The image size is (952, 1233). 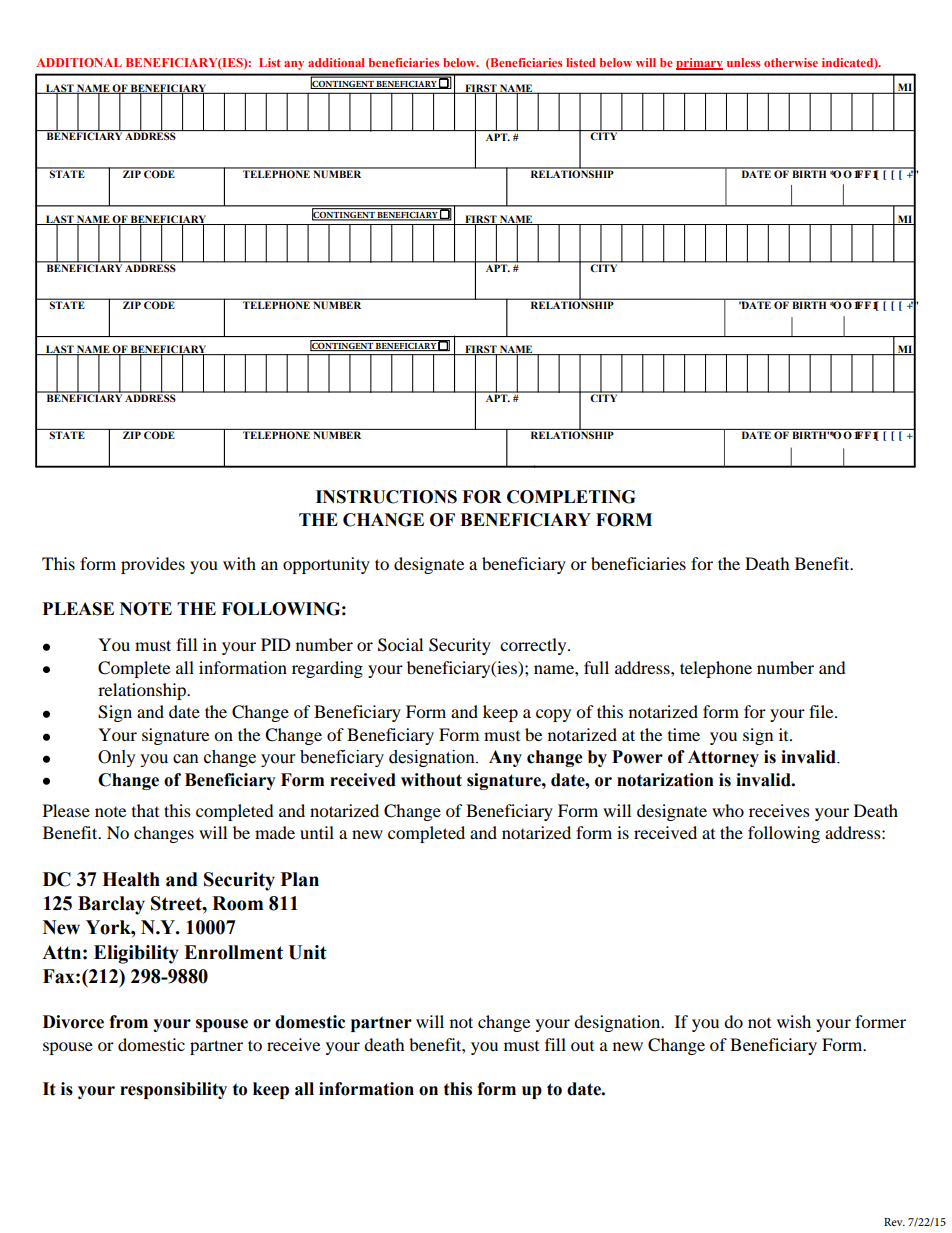 What do you see at coordinates (571, 497) in the screenshot?
I see `COMPLETING` at bounding box center [571, 497].
